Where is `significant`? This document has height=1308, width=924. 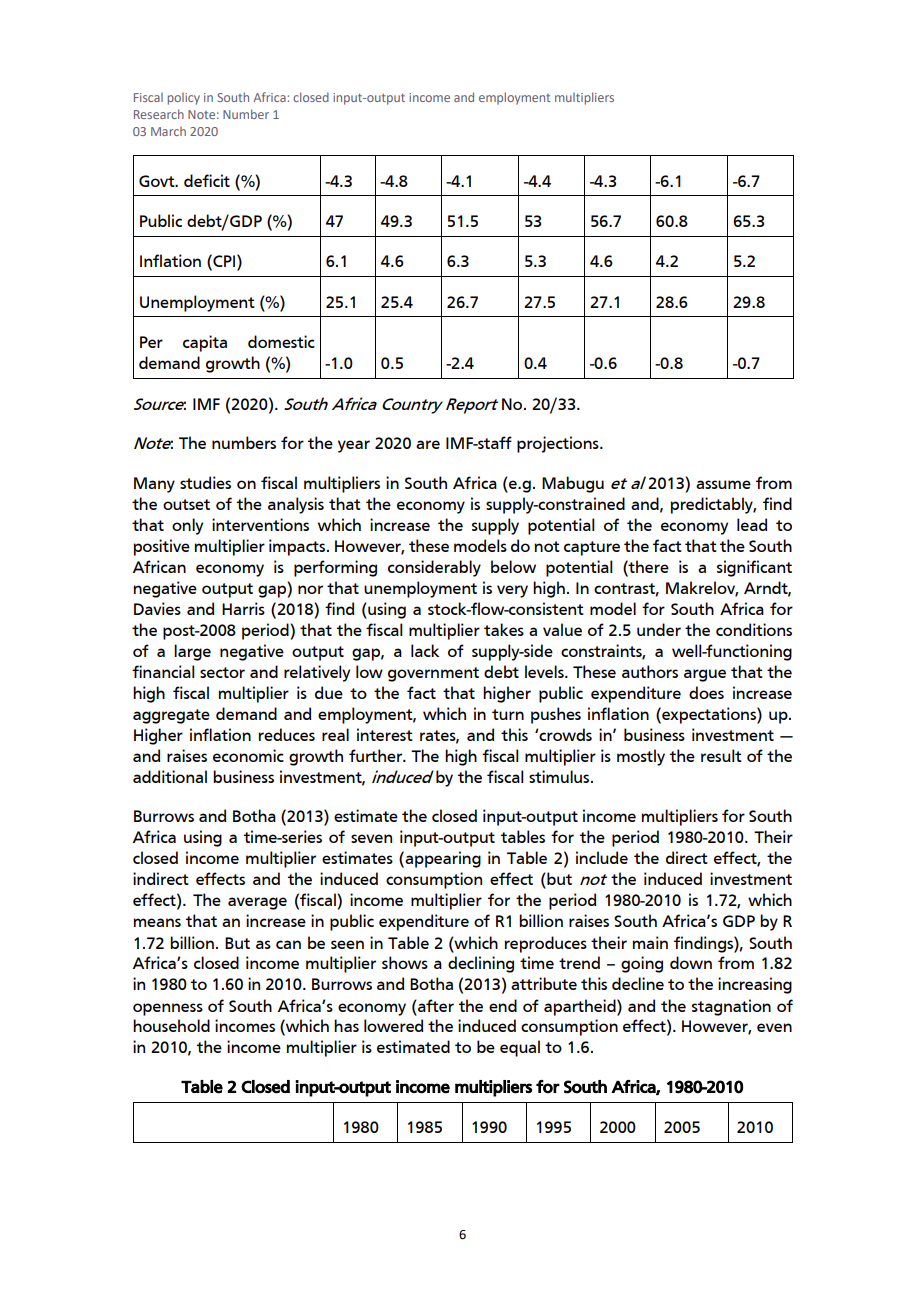 significant is located at coordinates (754, 568).
